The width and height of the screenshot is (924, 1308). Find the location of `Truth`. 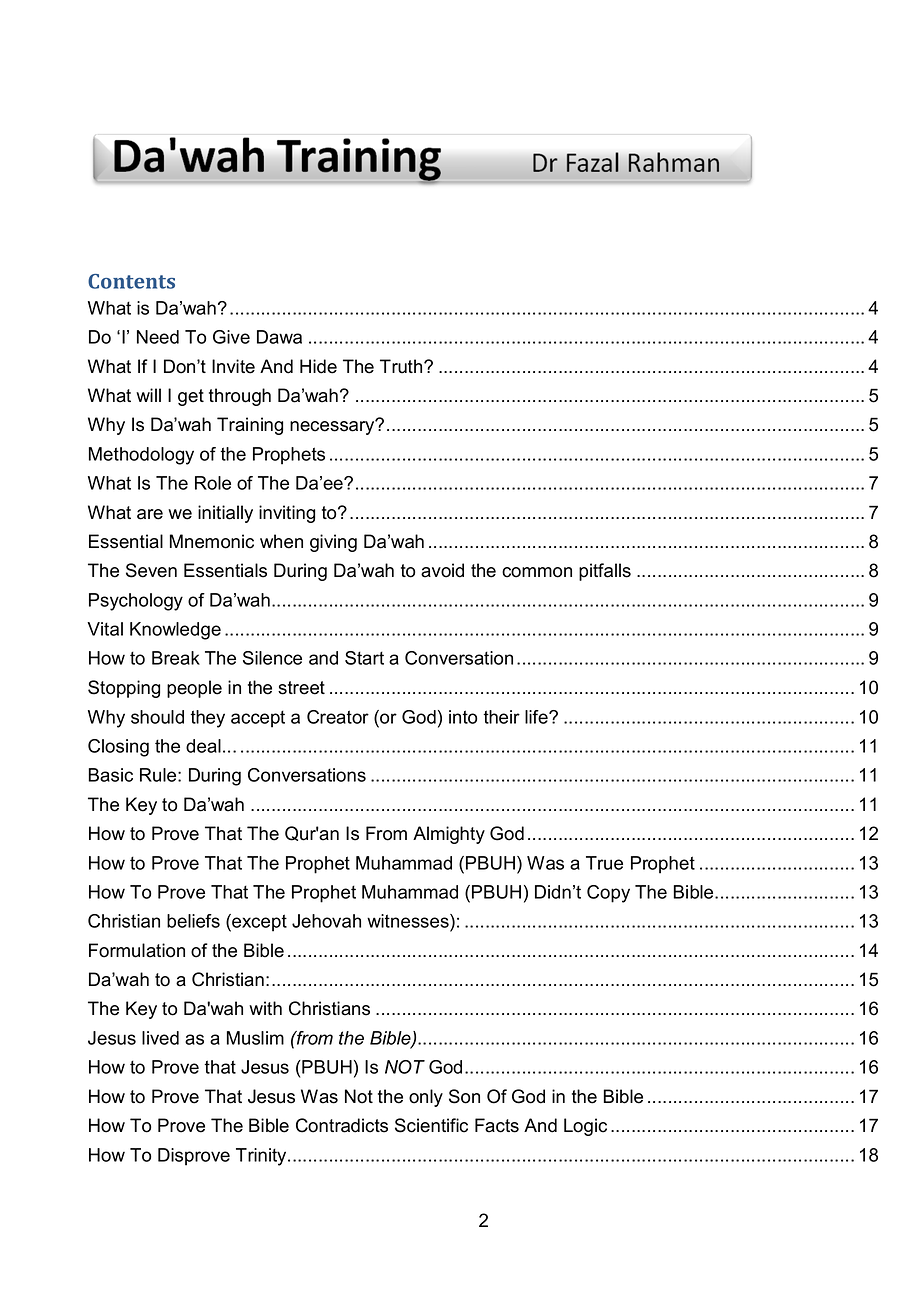

Truth is located at coordinates (402, 366).
